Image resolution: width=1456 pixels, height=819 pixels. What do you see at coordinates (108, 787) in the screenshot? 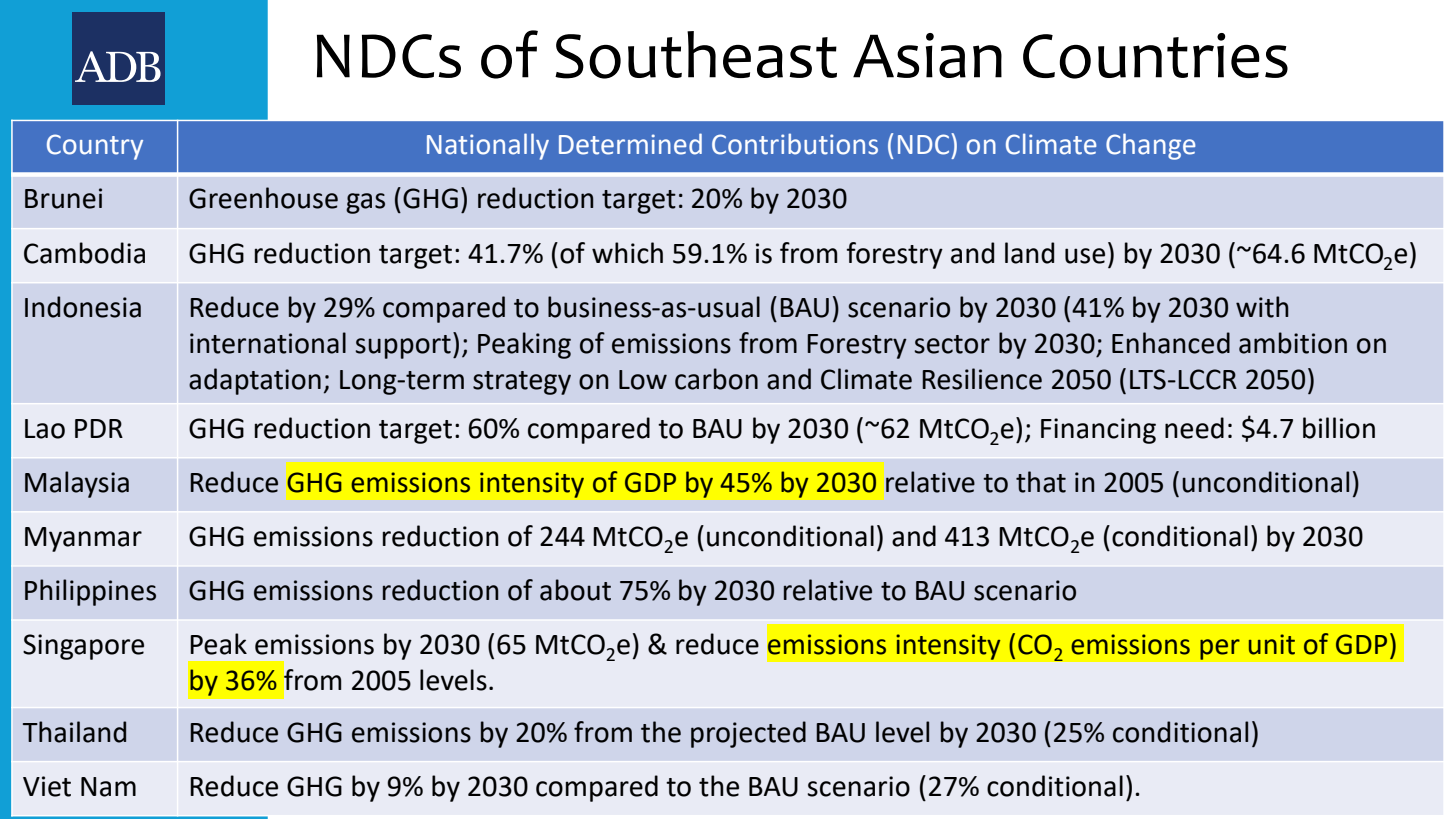
I see `Nam` at bounding box center [108, 787].
